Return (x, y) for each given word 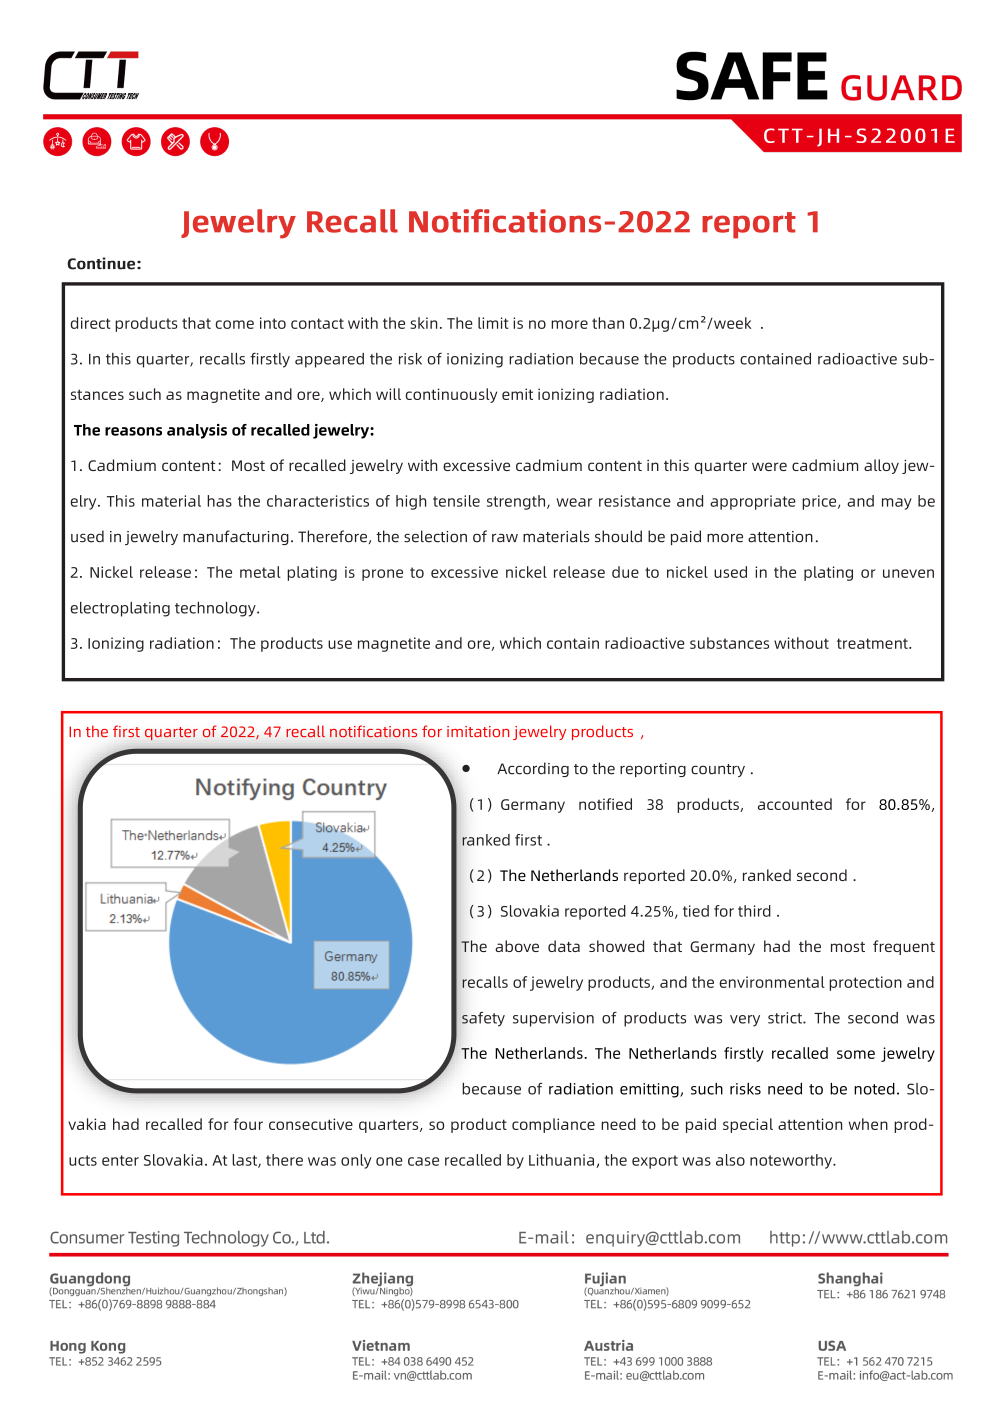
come (235, 324)
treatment (873, 643)
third (754, 911)
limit (493, 323)
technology (216, 609)
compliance (553, 1125)
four (248, 1124)
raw (505, 538)
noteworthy (792, 1161)
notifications (373, 731)
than (608, 323)
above (517, 946)
